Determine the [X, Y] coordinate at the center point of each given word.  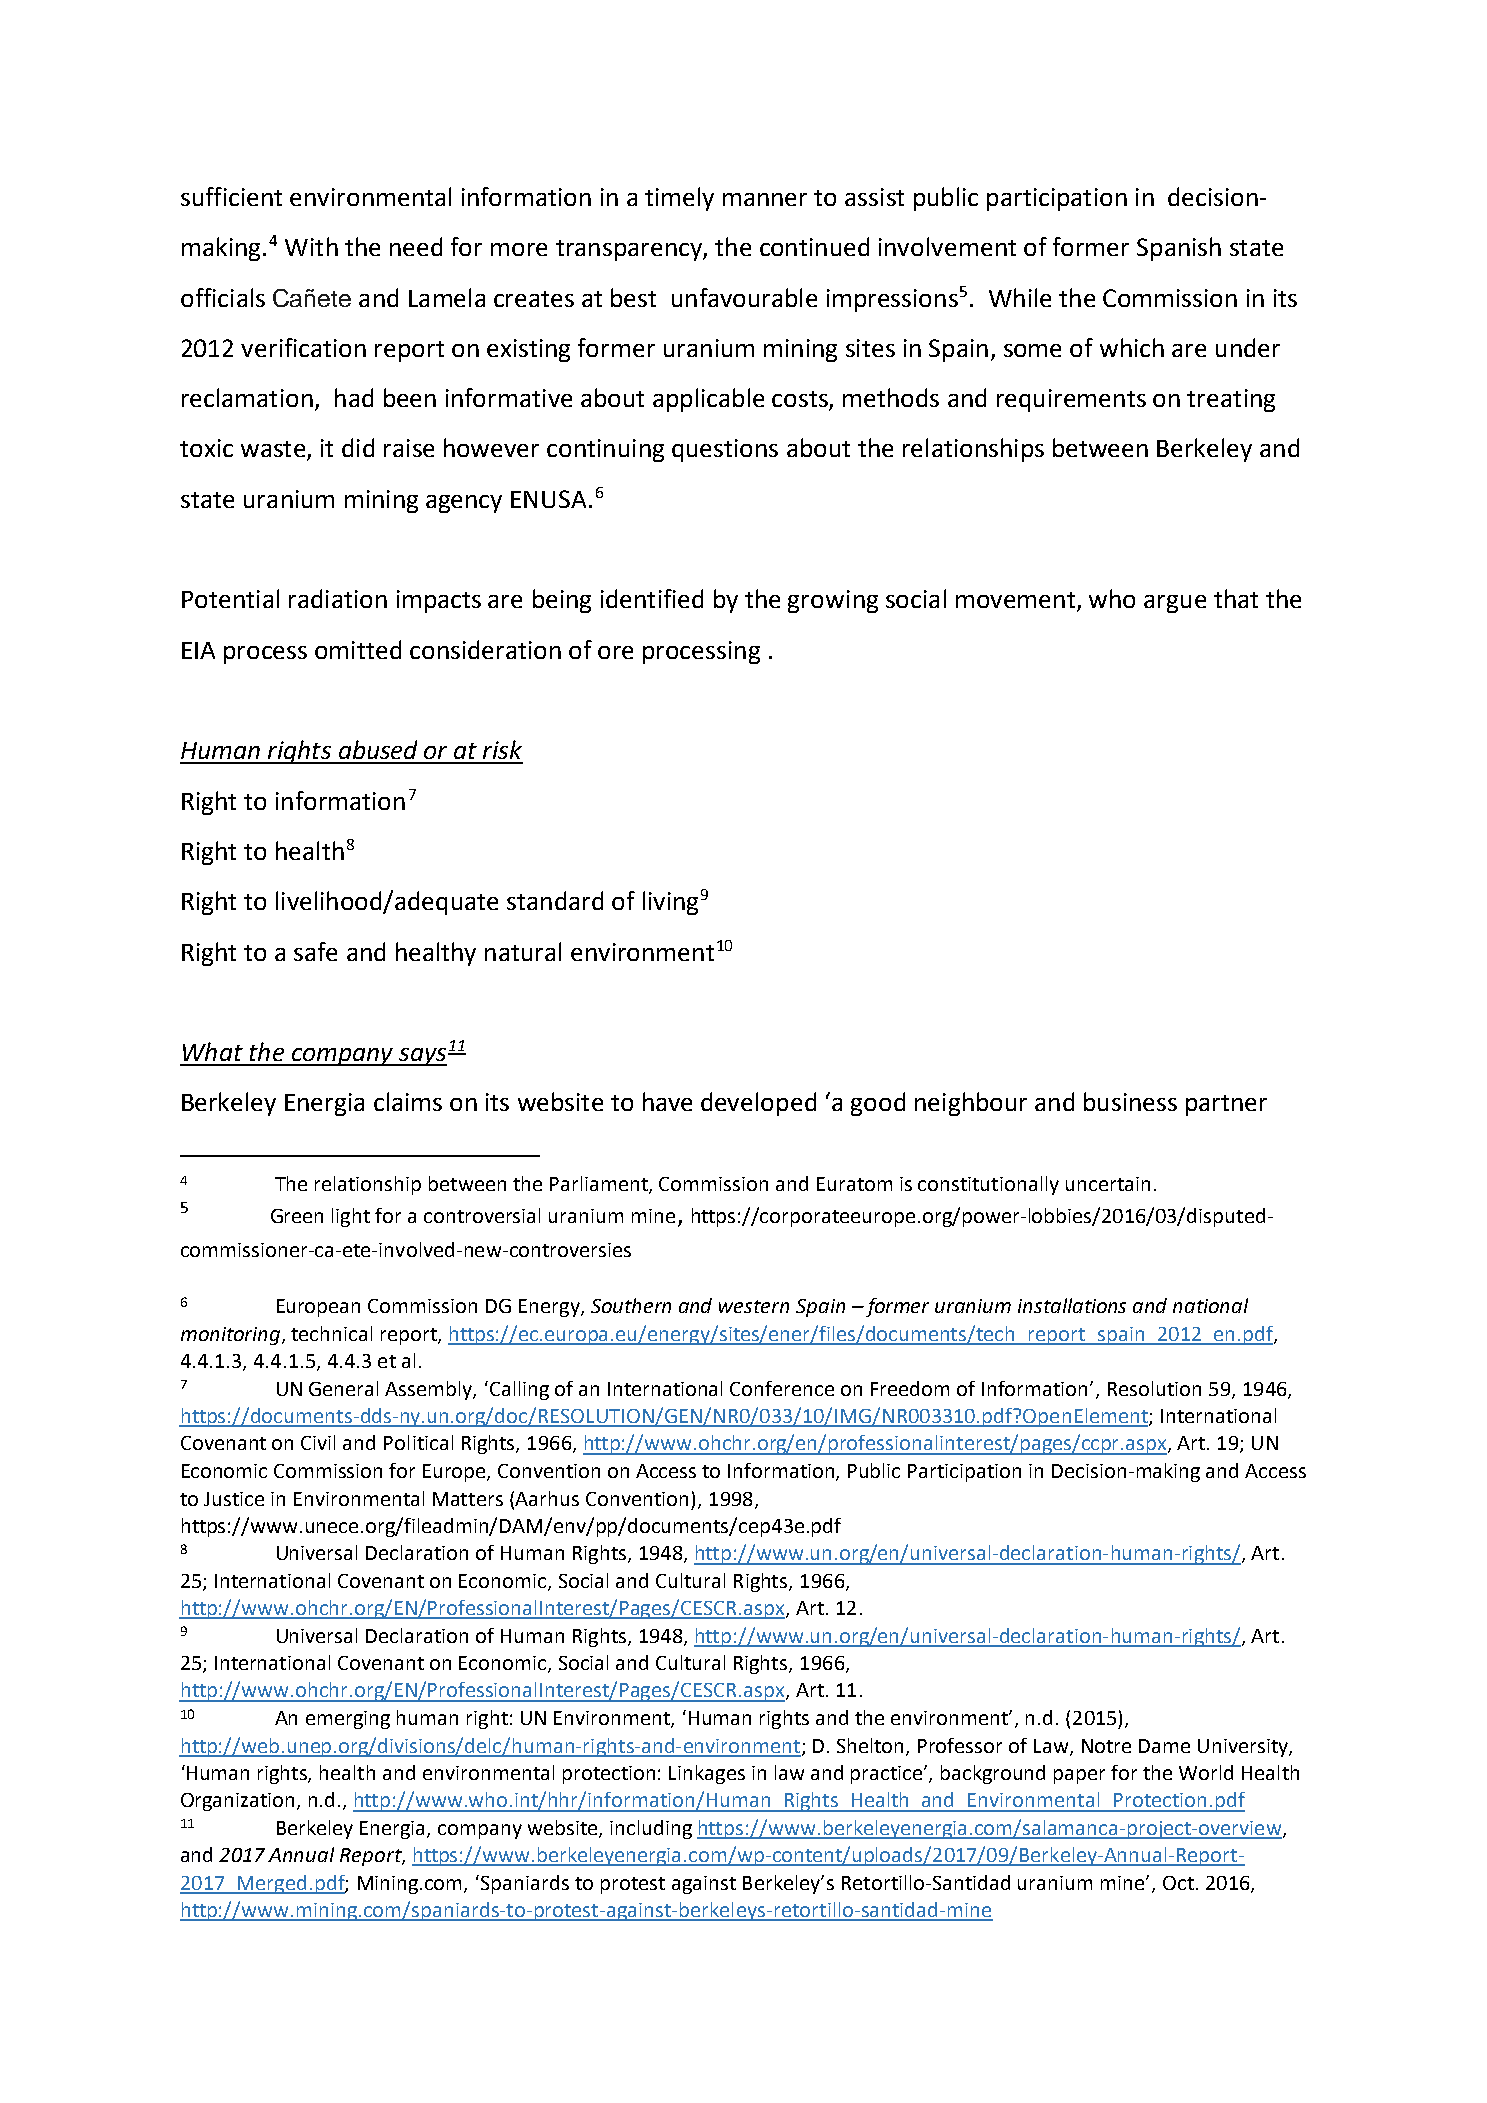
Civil [318, 1442]
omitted [358, 649]
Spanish [1179, 249]
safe [315, 951]
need [416, 246]
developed [758, 1104]
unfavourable [744, 297]
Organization [239, 1802]
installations [1072, 1305]
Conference [782, 1388]
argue [1175, 604]
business [1130, 1101]
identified [652, 598]
